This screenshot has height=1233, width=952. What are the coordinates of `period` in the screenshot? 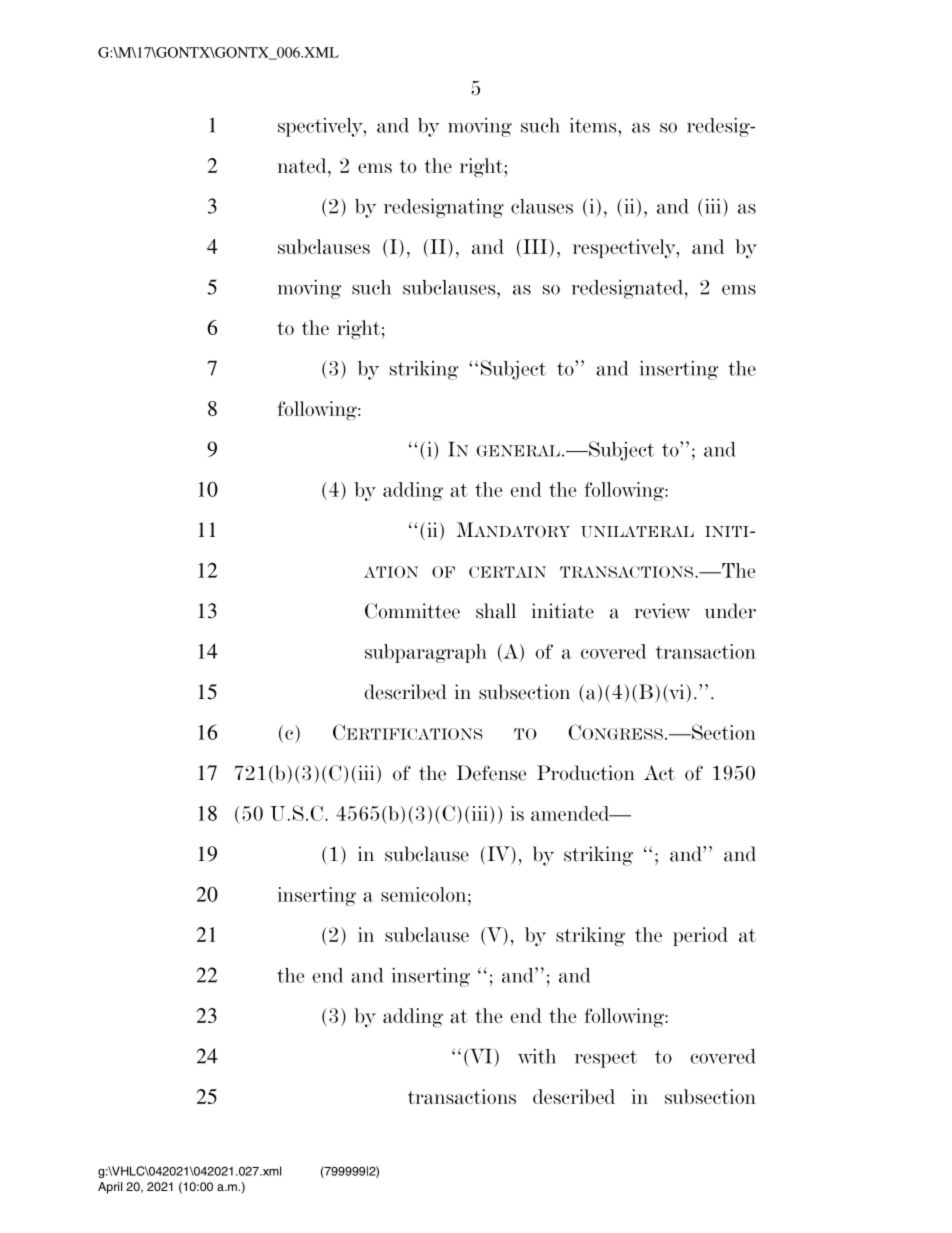 It's located at (700, 936).
